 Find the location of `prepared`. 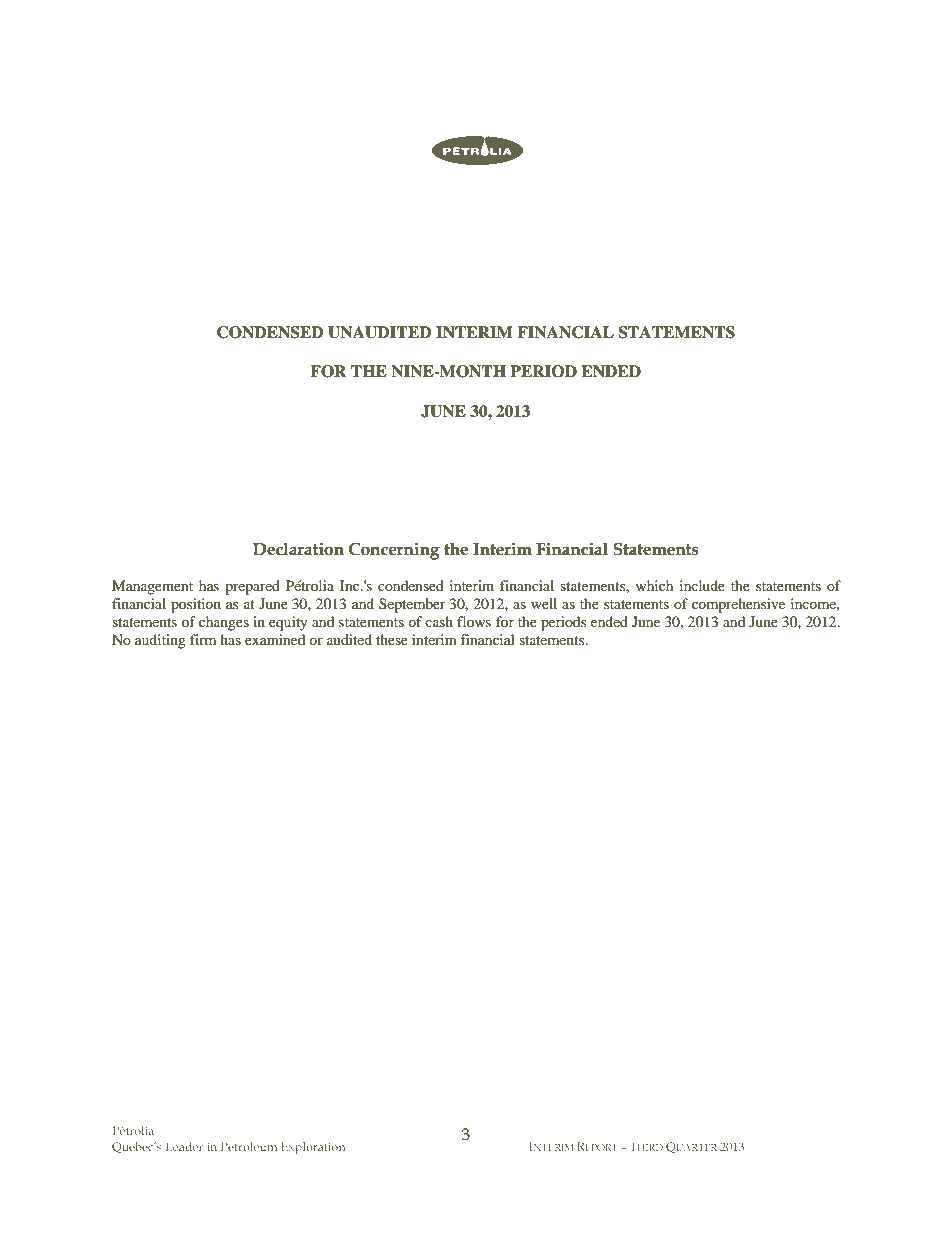

prepared is located at coordinates (252, 587).
